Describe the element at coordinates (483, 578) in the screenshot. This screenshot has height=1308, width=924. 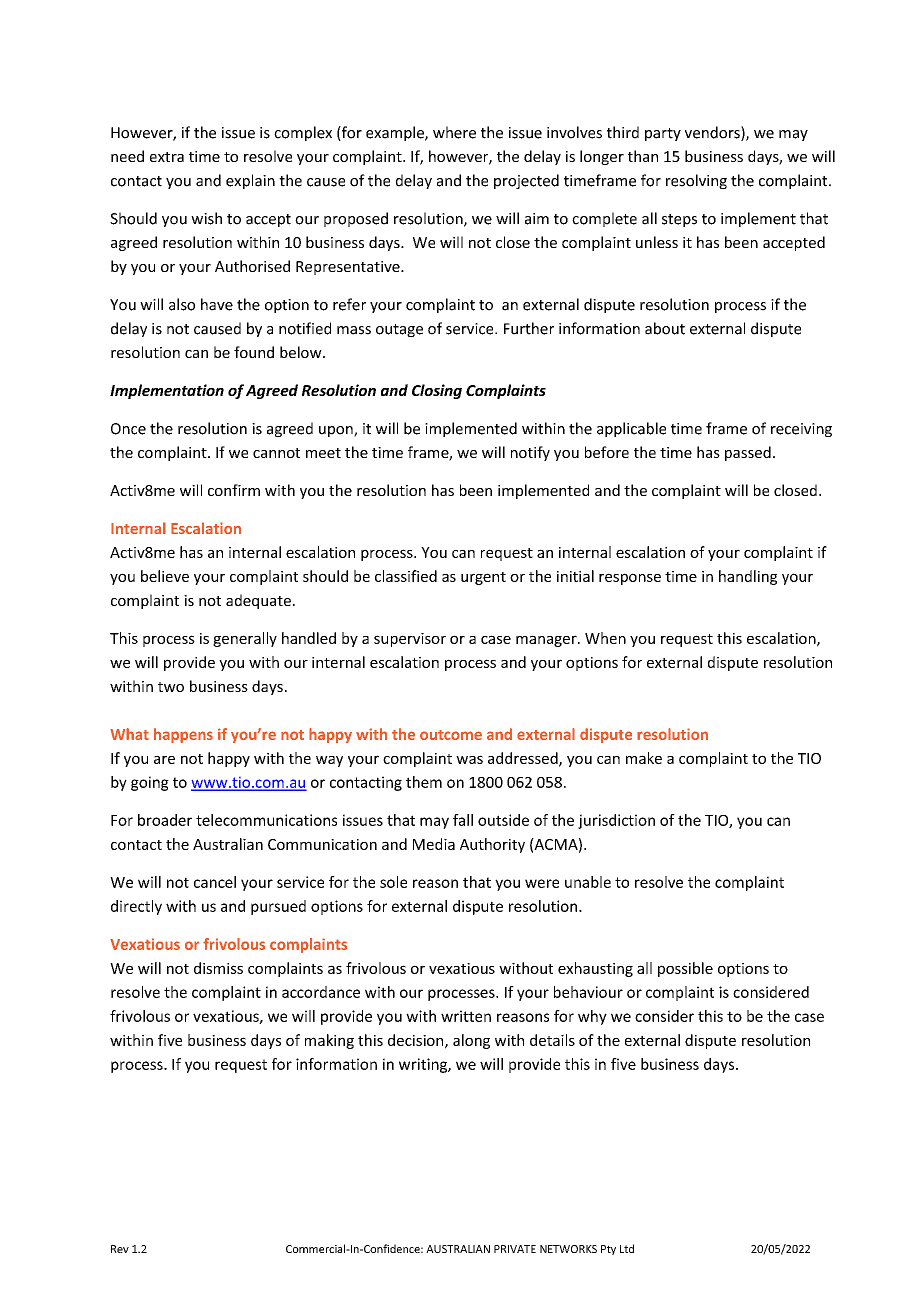
I see `urgent` at that location.
